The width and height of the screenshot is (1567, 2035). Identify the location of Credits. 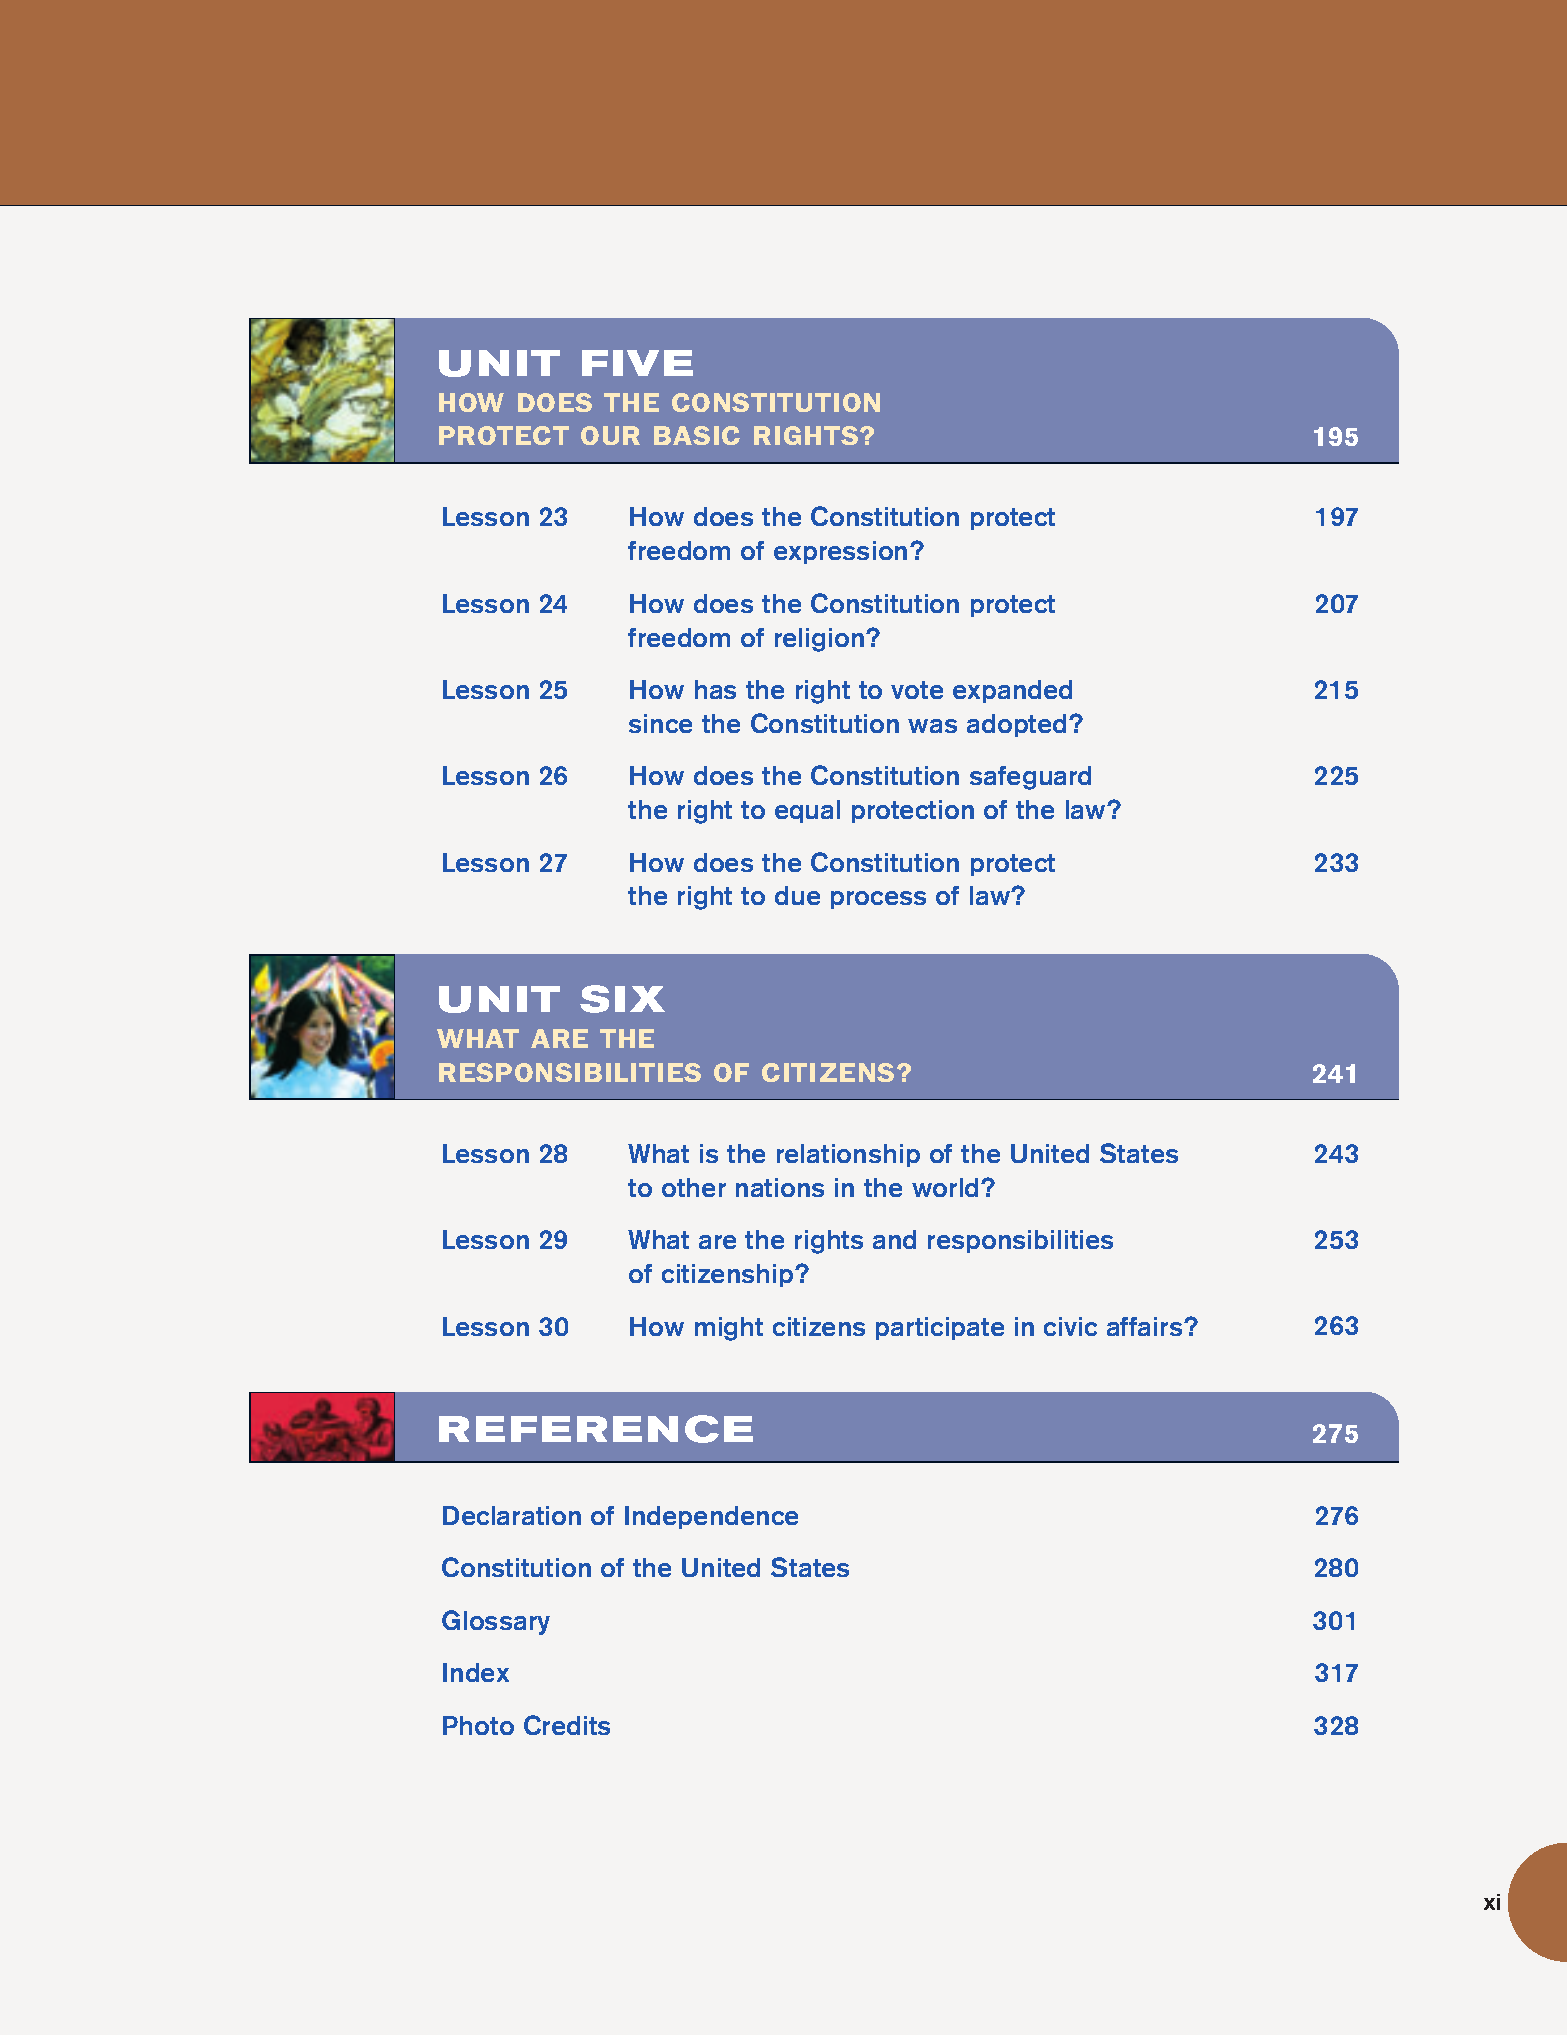
(567, 1725).
